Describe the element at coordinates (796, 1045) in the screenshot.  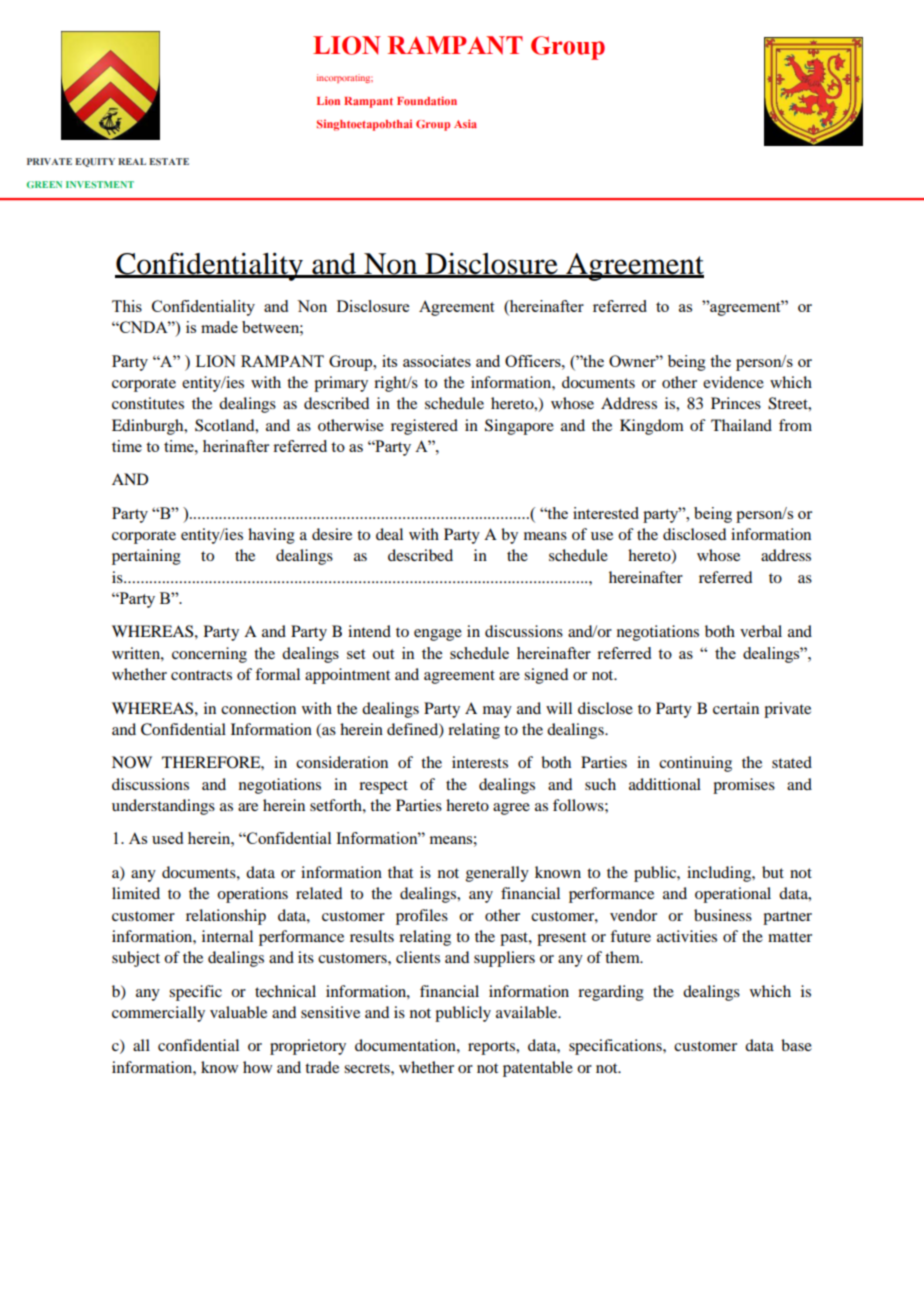
I see `base` at that location.
